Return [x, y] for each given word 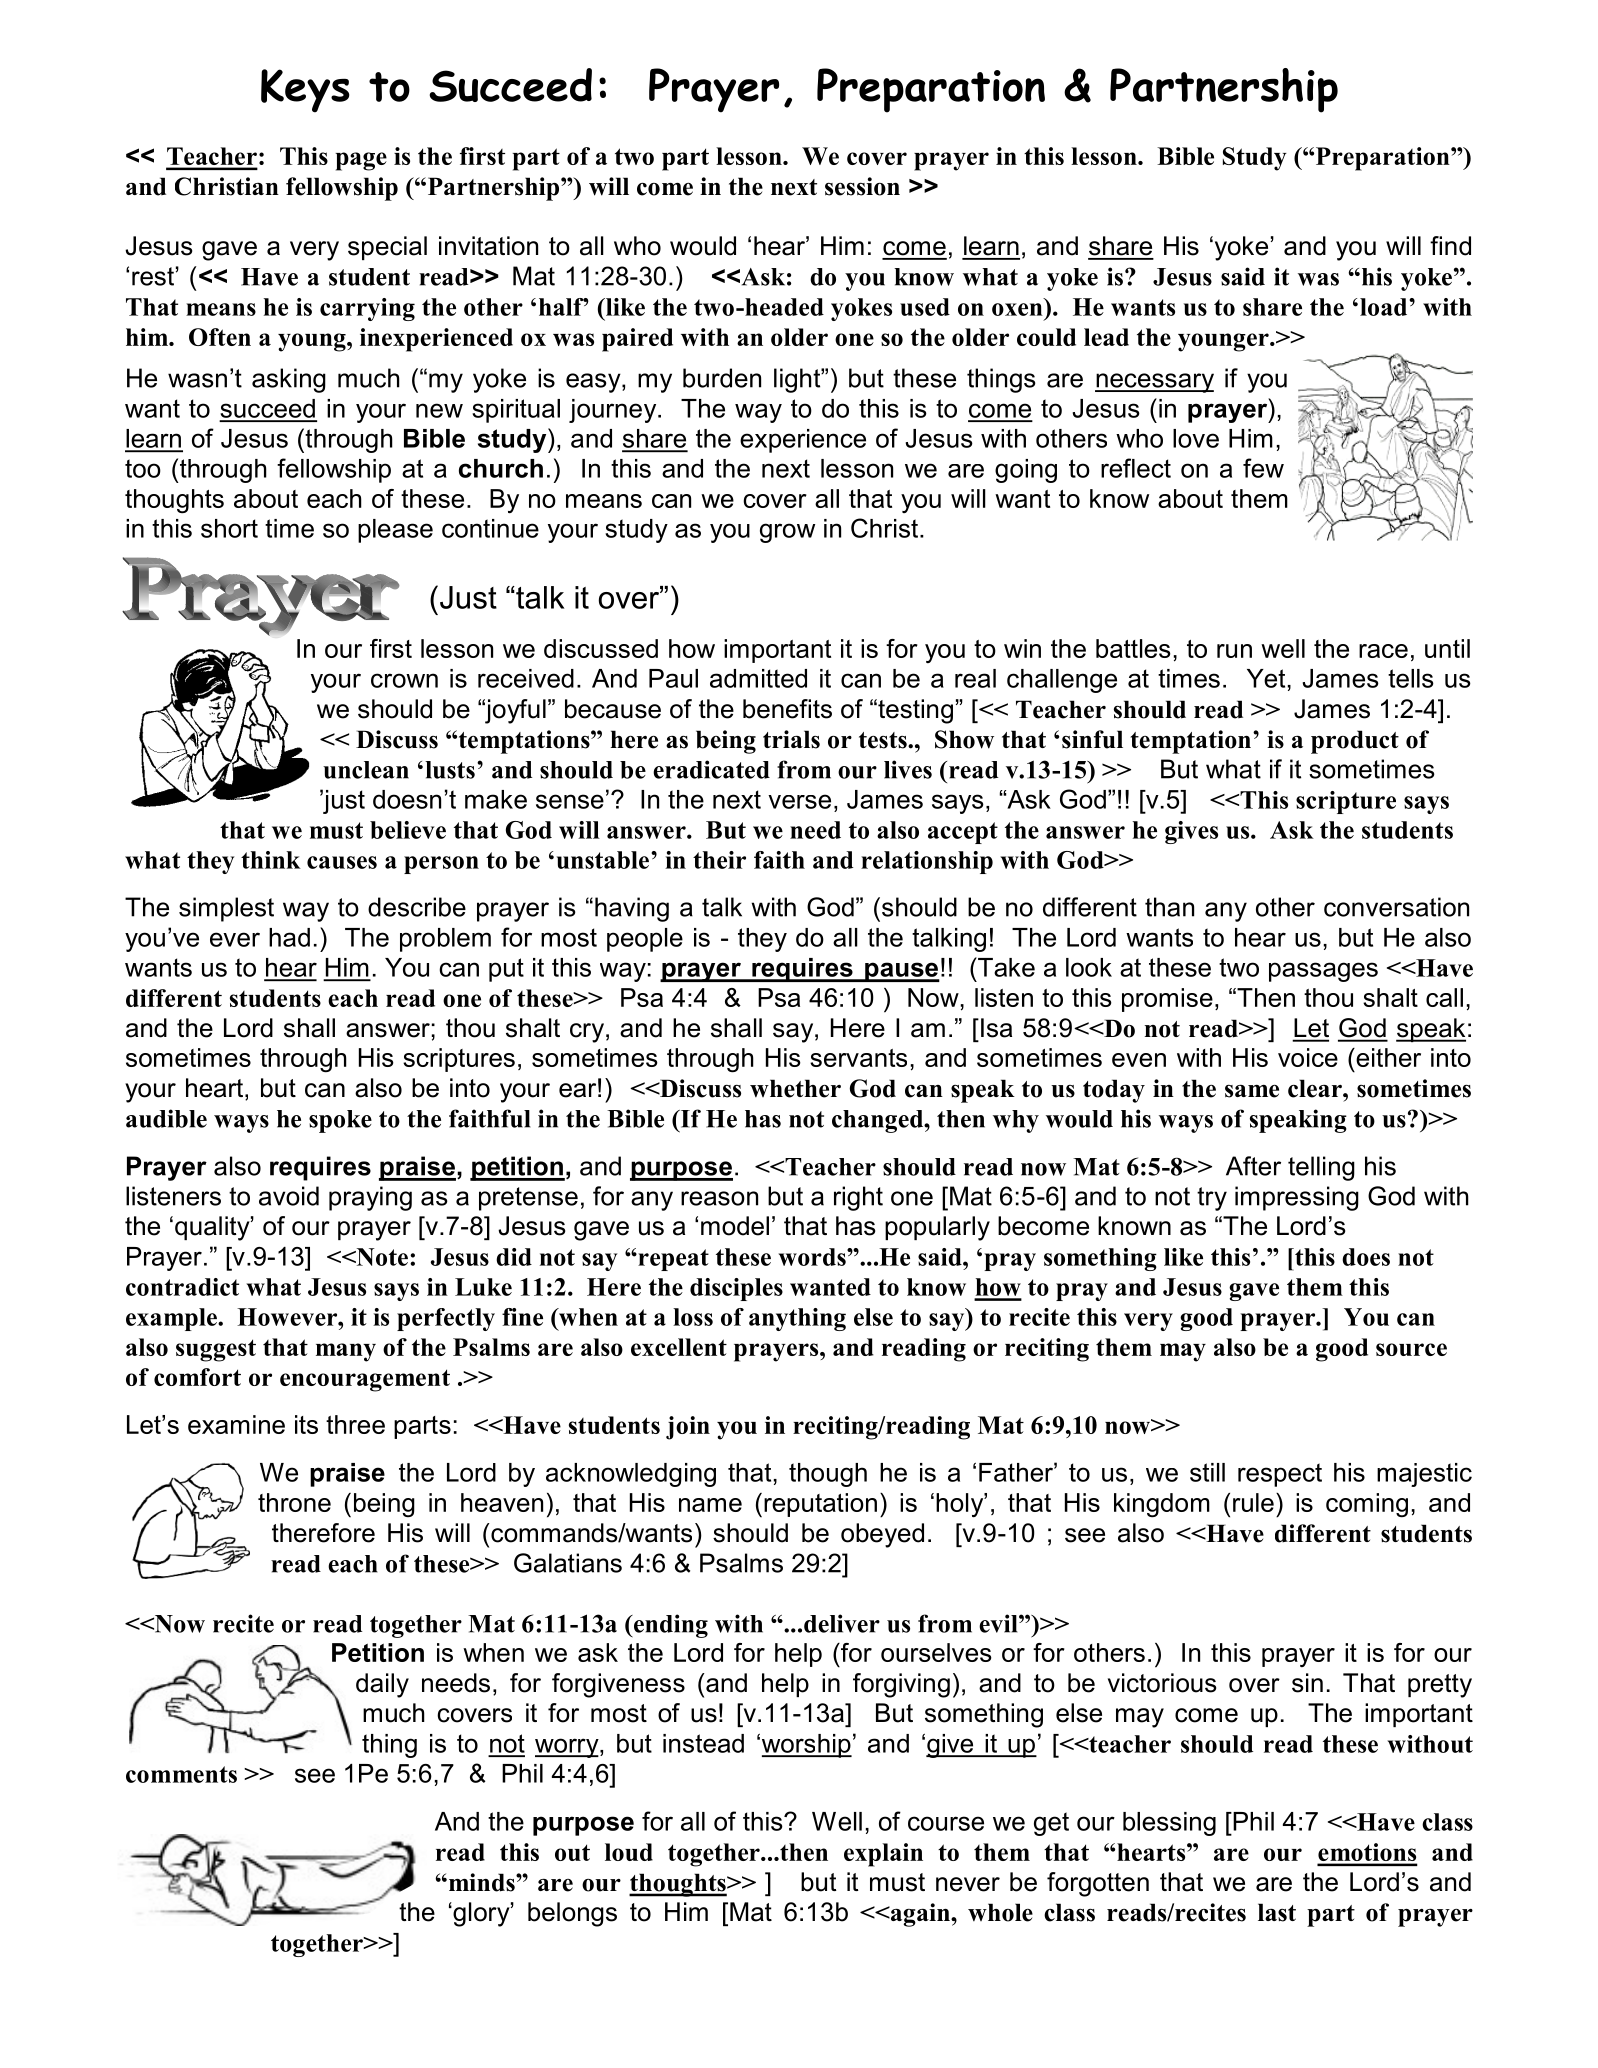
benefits [787, 709]
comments [181, 1774]
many [346, 1352]
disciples [736, 1289]
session [862, 186]
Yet [1266, 678]
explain [883, 1855]
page [361, 161]
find [1450, 246]
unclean [366, 770]
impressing [1297, 1198]
